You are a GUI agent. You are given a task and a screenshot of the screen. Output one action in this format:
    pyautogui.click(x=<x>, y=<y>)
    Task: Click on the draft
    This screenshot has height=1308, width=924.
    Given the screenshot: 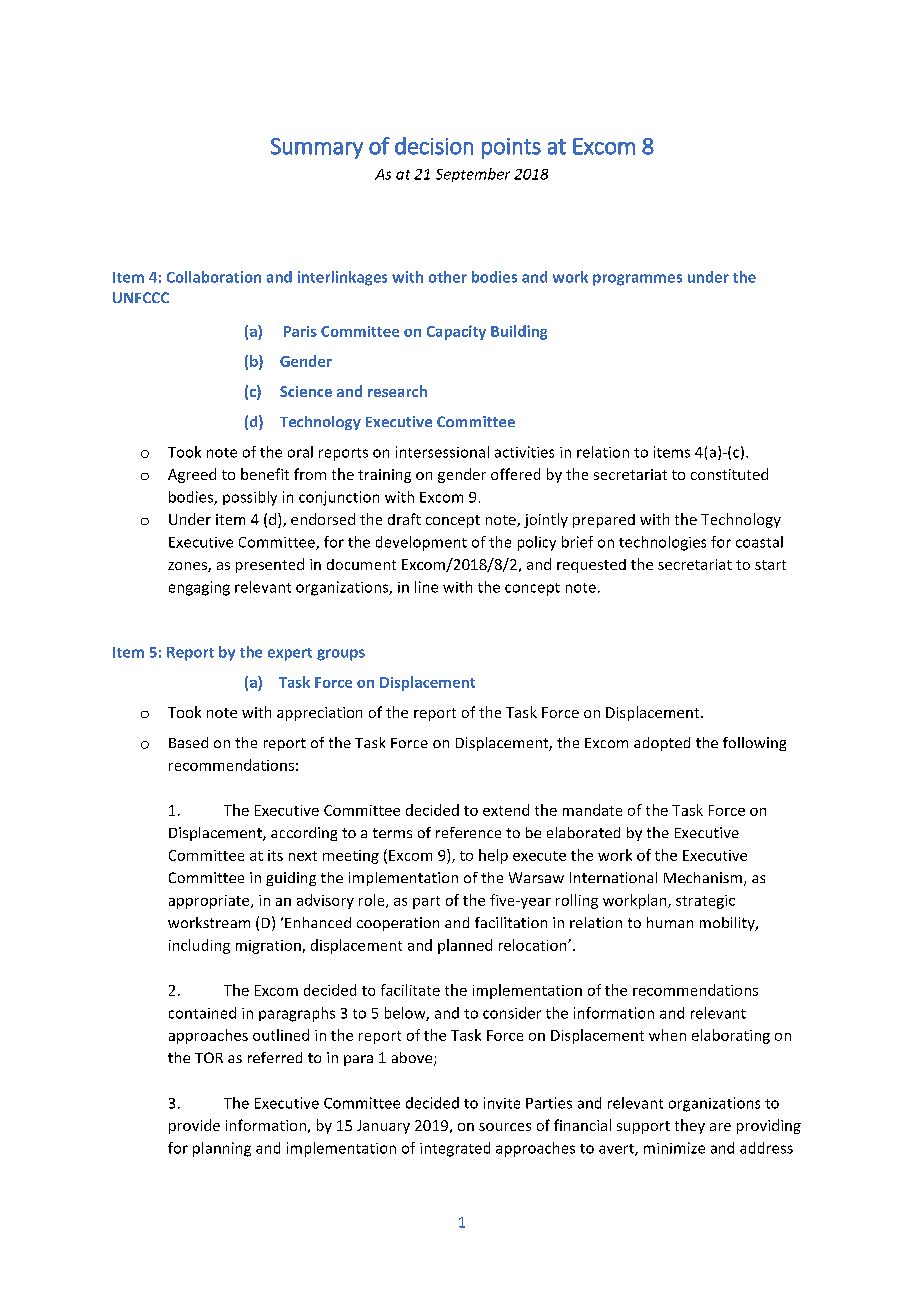 What is the action you would take?
    pyautogui.click(x=404, y=519)
